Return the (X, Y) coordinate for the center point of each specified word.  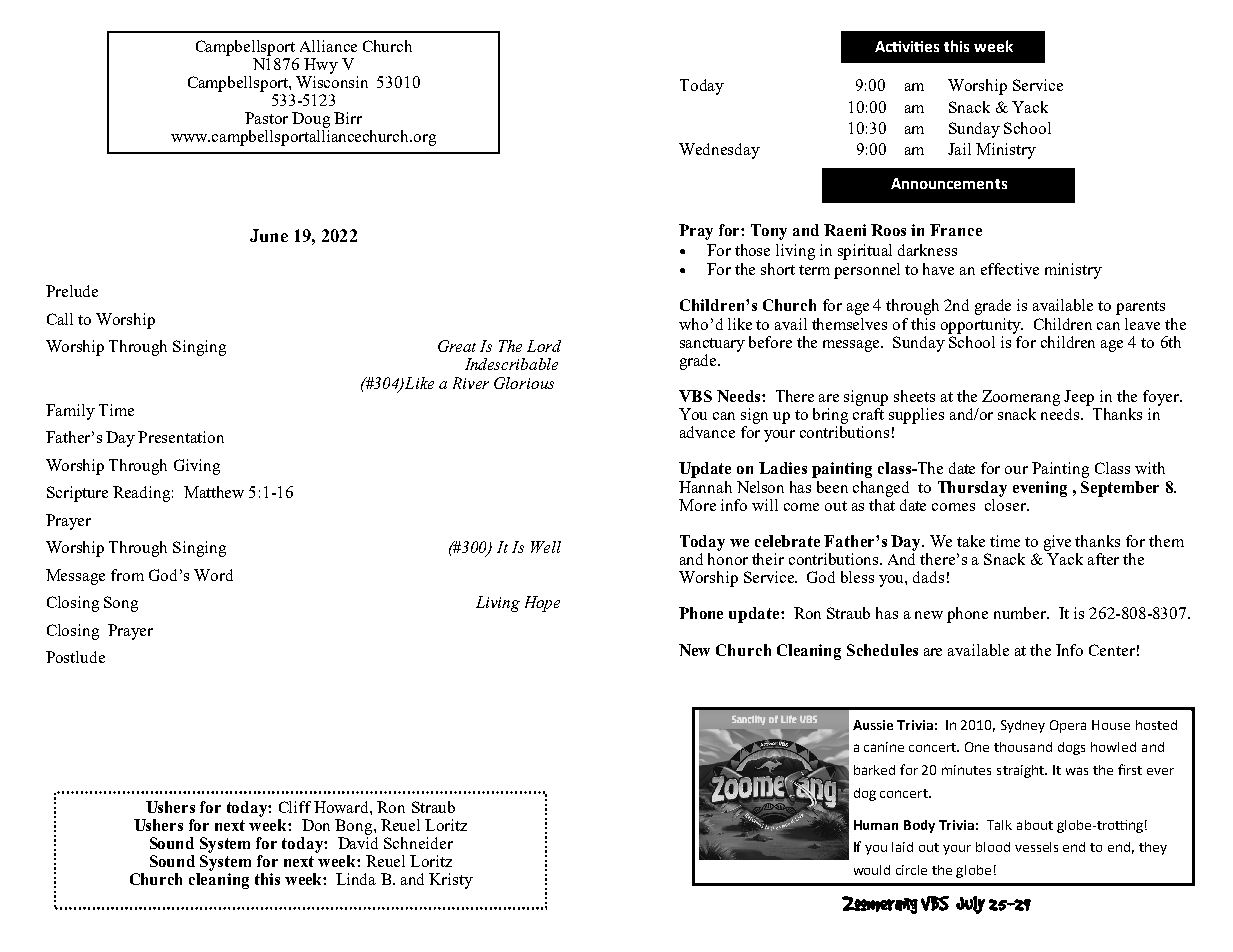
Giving (197, 467)
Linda (356, 879)
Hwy (321, 66)
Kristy (451, 881)
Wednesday (719, 151)
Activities (907, 46)
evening (1040, 489)
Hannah (705, 487)
